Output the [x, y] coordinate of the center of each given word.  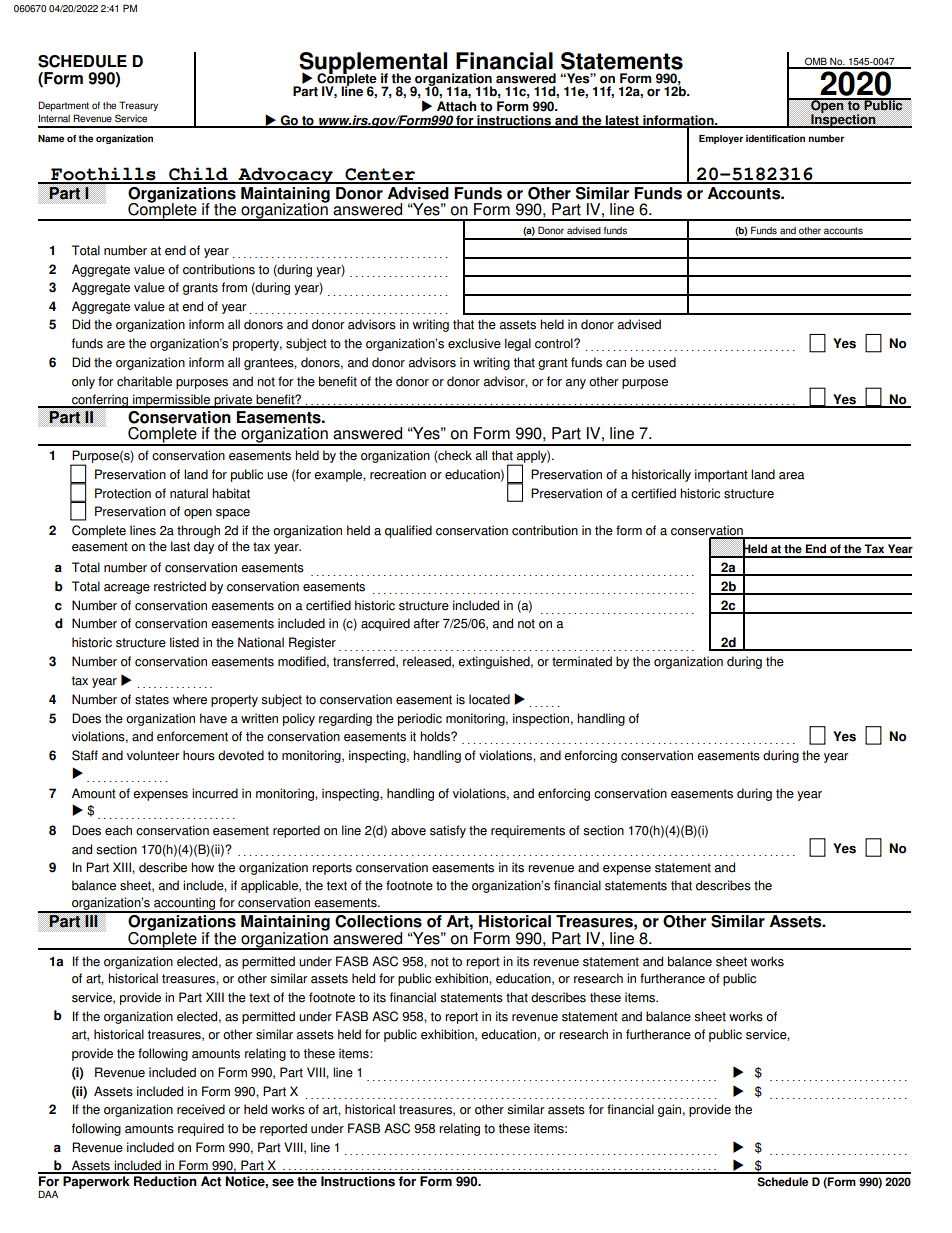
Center [380, 175]
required [201, 1129]
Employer [721, 139]
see [283, 1183]
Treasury [138, 106]
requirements [528, 831]
